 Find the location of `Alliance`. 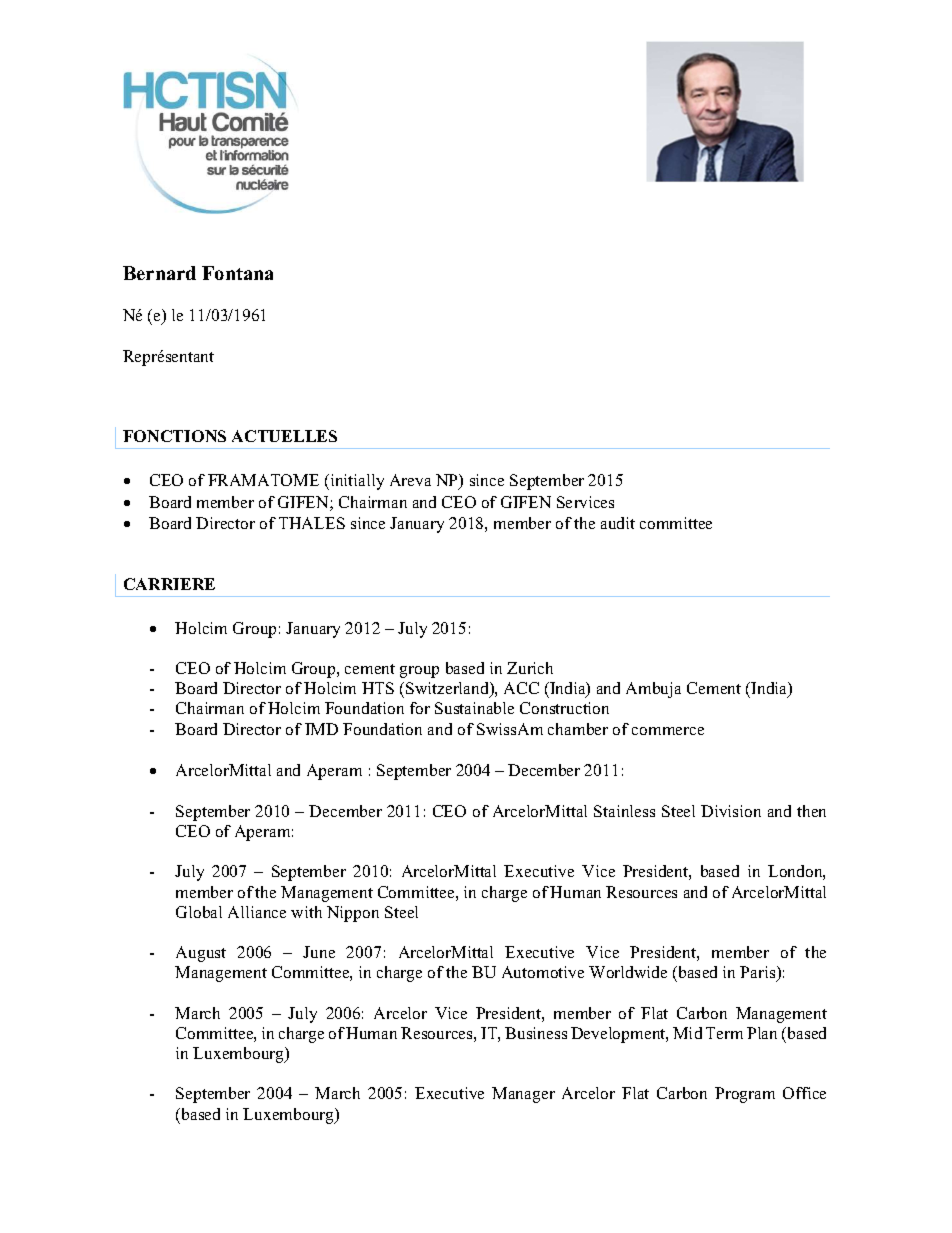

Alliance is located at coordinates (257, 912).
